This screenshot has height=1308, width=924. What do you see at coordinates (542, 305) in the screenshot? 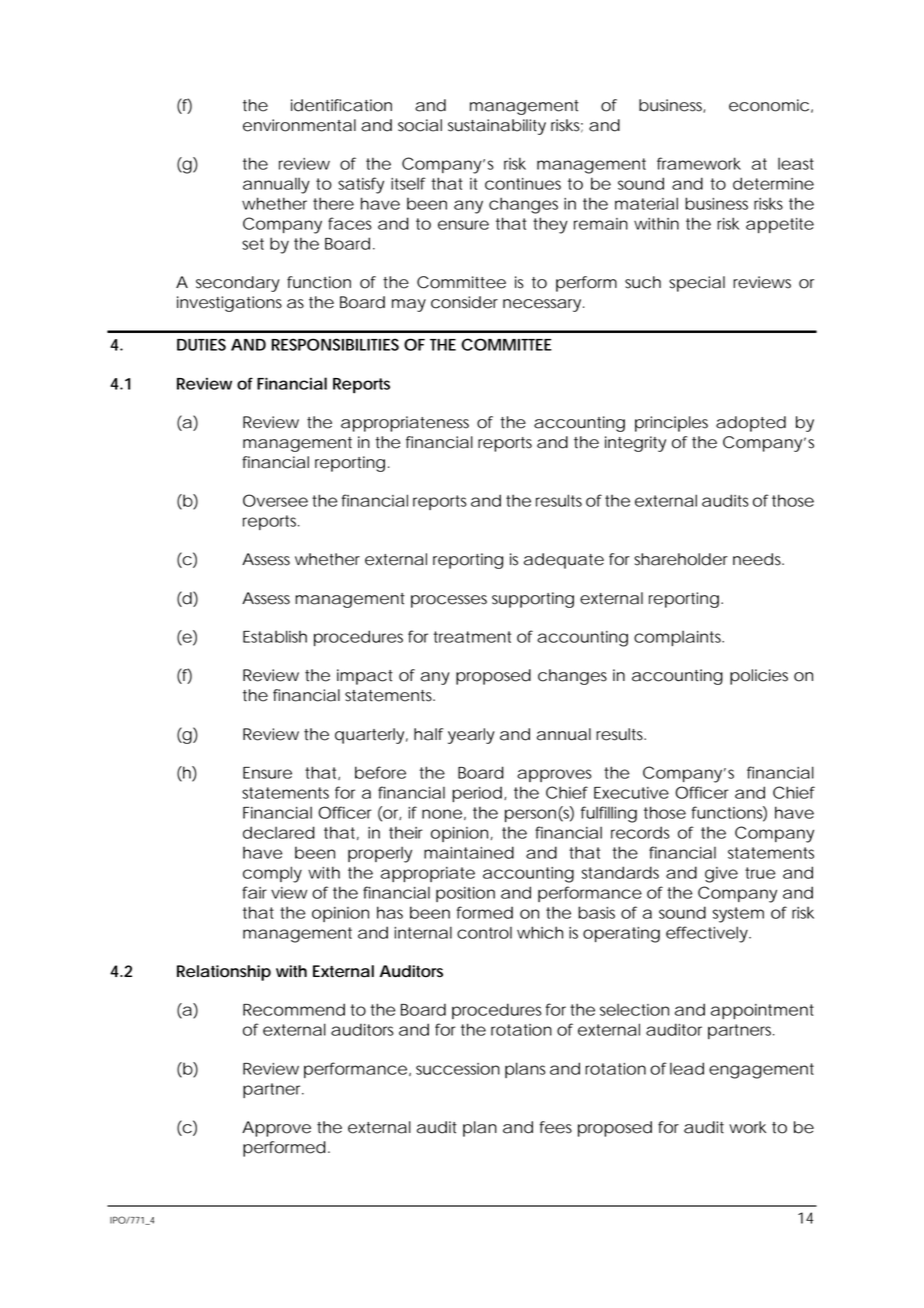
I see `necessary` at bounding box center [542, 305].
